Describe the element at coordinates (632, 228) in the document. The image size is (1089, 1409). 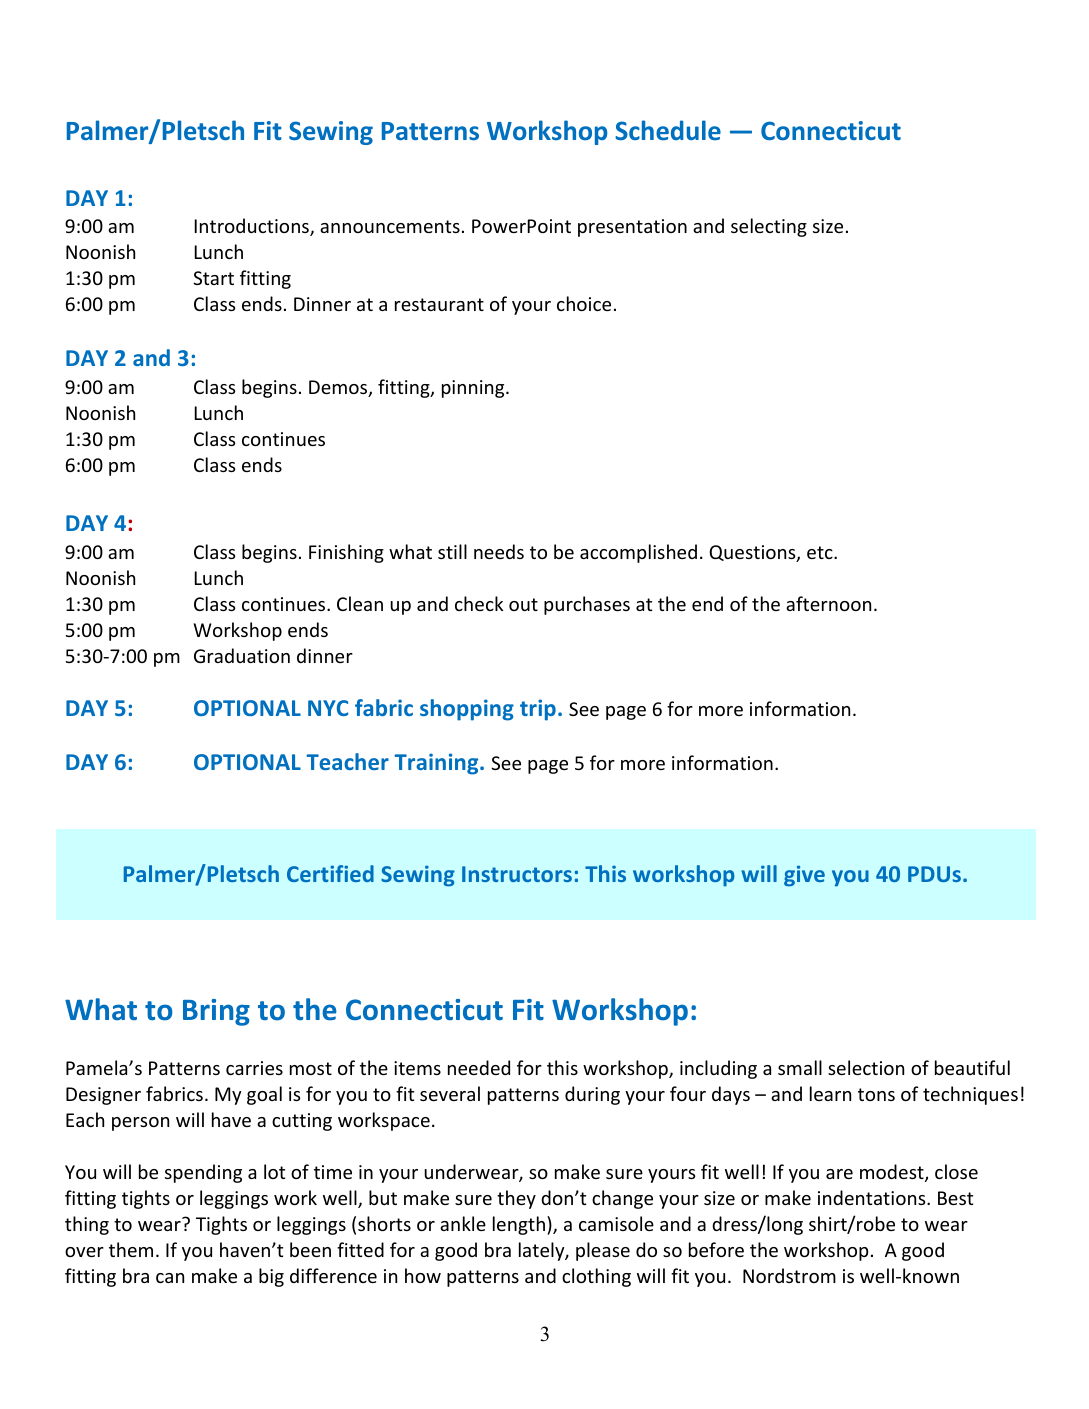
I see `presentation` at that location.
